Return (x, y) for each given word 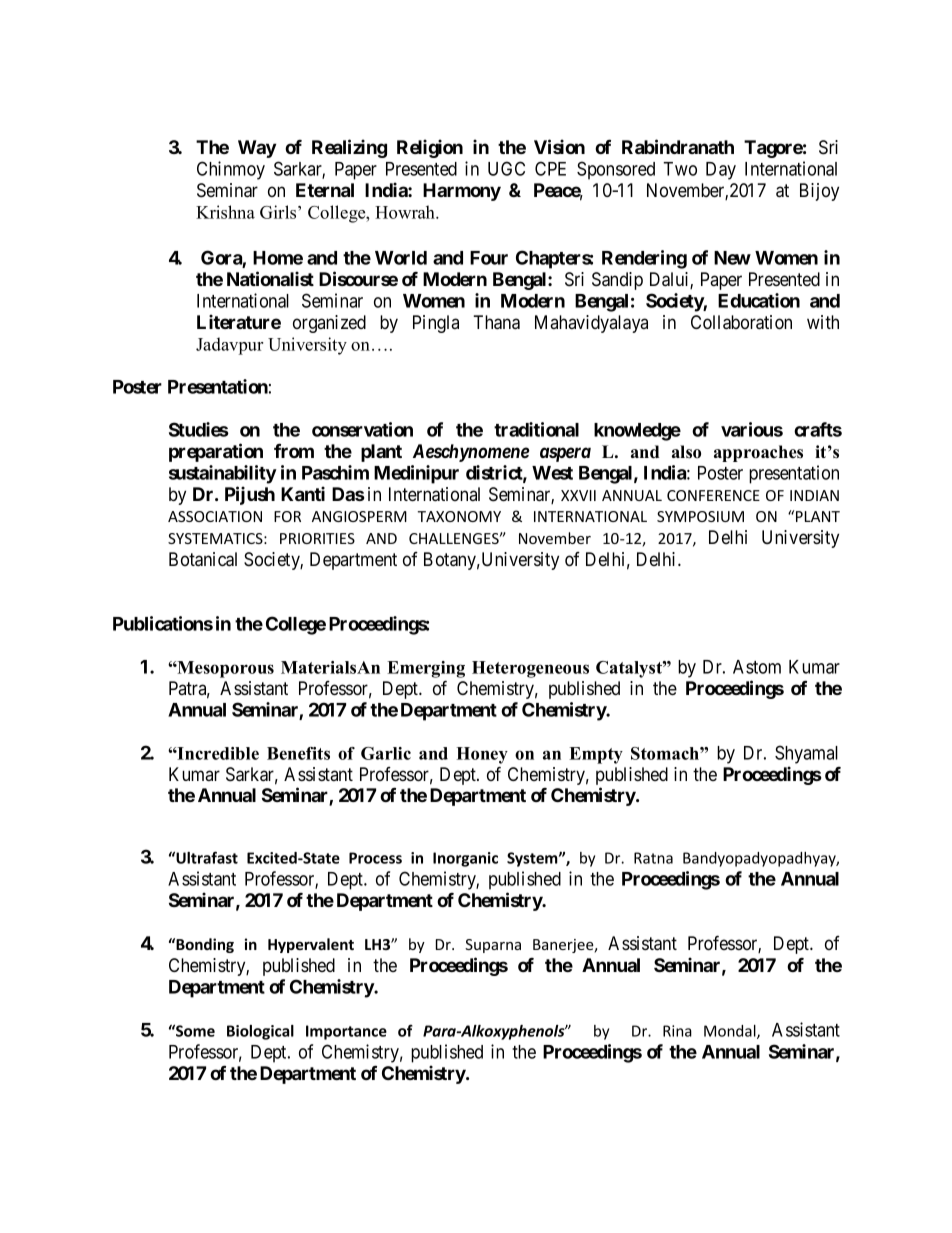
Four (489, 258)
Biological (260, 1032)
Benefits (298, 753)
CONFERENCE (713, 495)
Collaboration (741, 322)
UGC (506, 168)
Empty (596, 755)
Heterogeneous (530, 669)
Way (257, 149)
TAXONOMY (459, 516)
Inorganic (465, 859)
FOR (287, 516)
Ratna (653, 858)
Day (721, 171)
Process (375, 858)
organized (329, 324)
